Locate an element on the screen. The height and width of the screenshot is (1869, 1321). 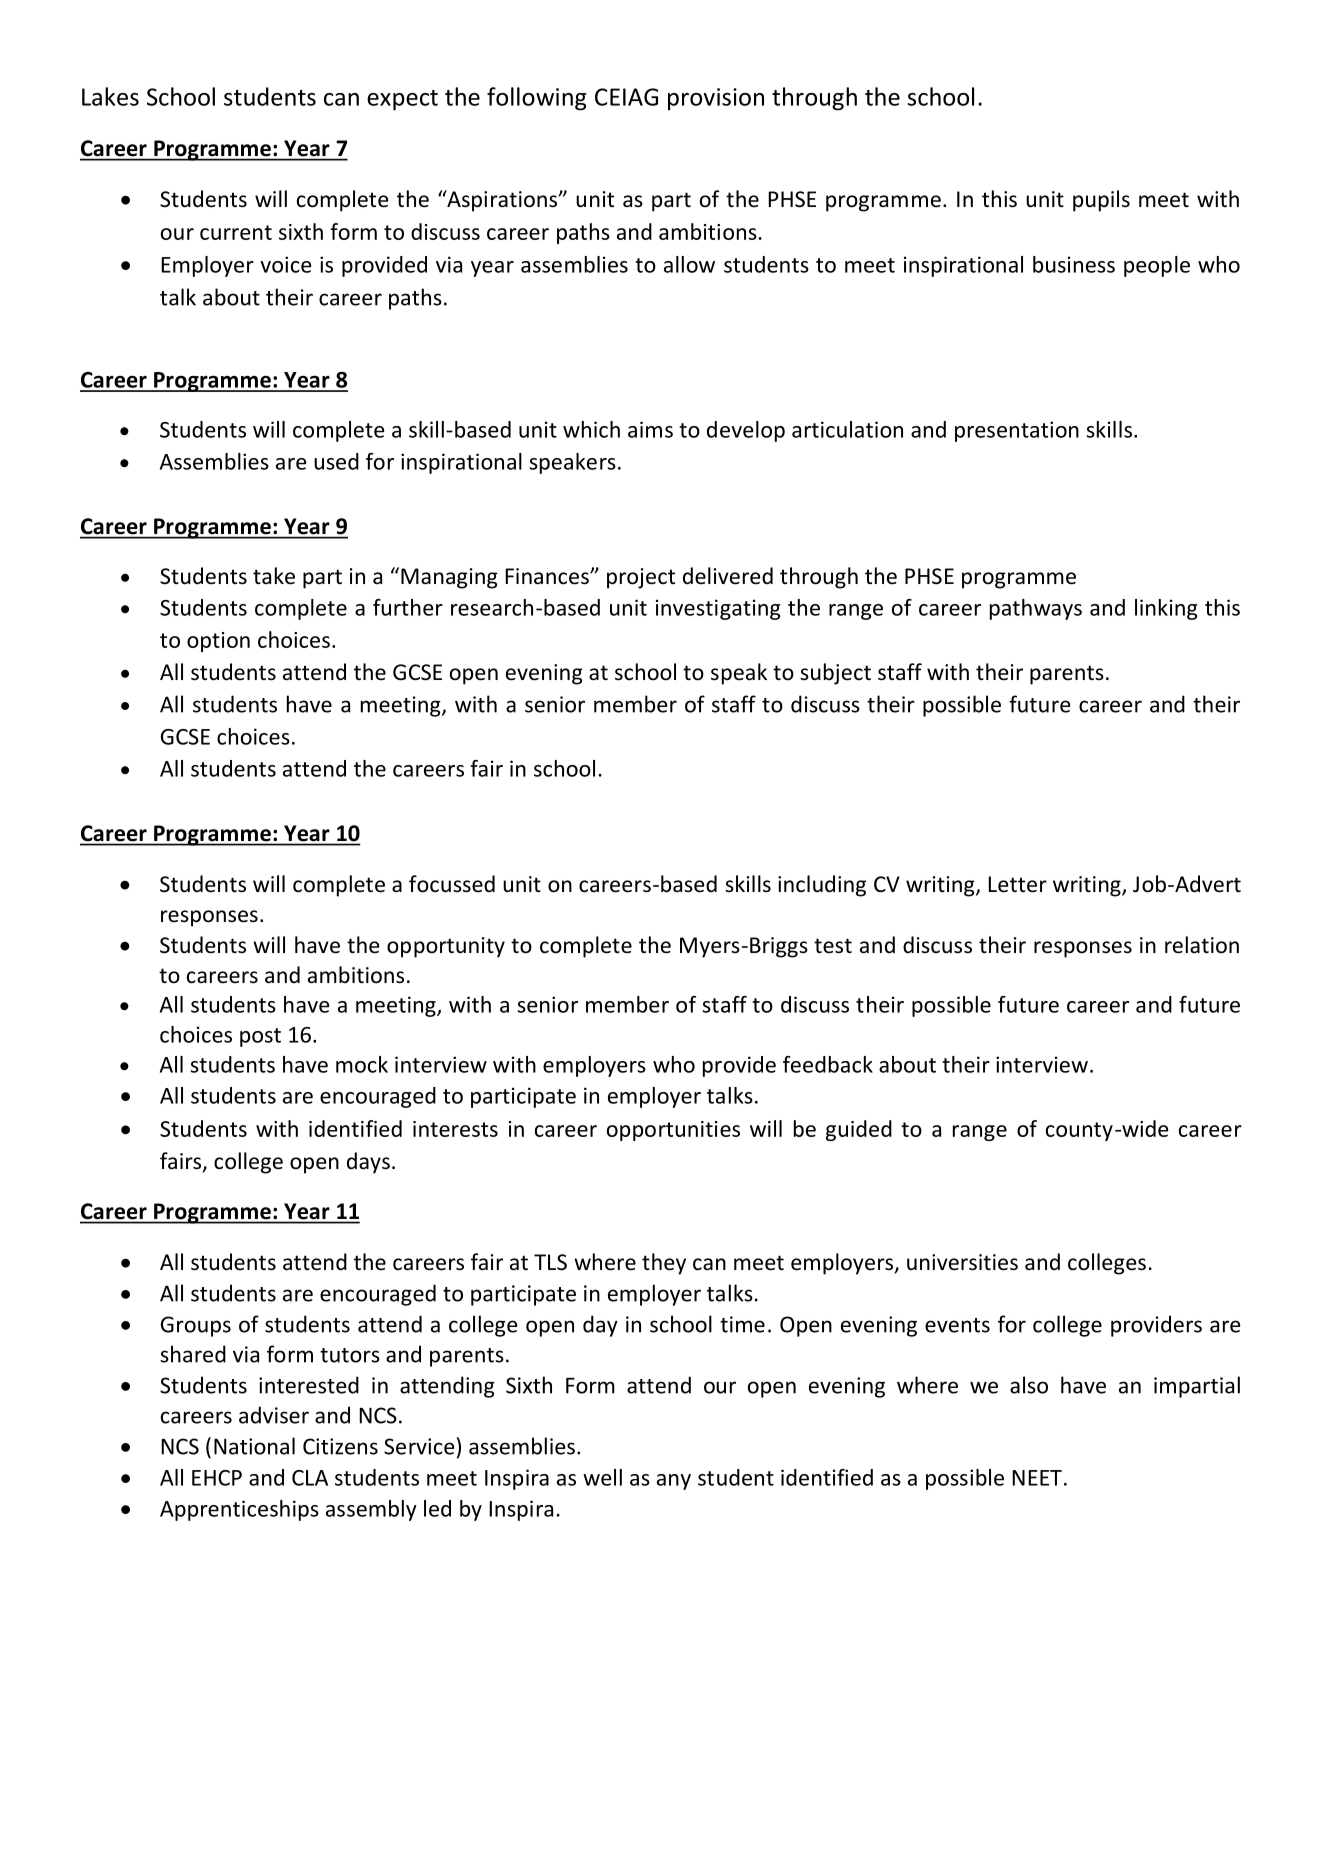
National is located at coordinates (254, 1446).
